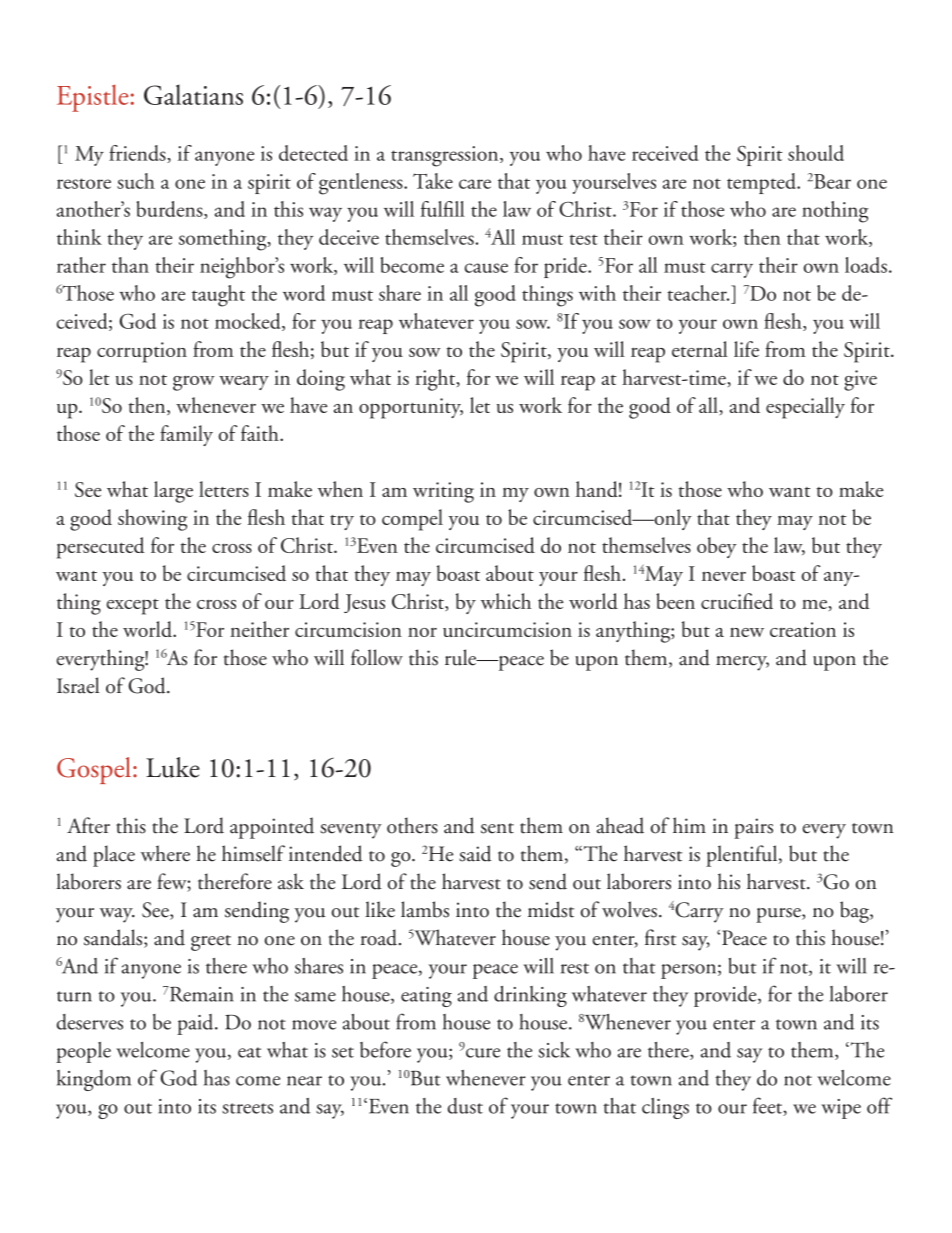  Describe the element at coordinates (506, 601) in the document. I see `which` at that location.
